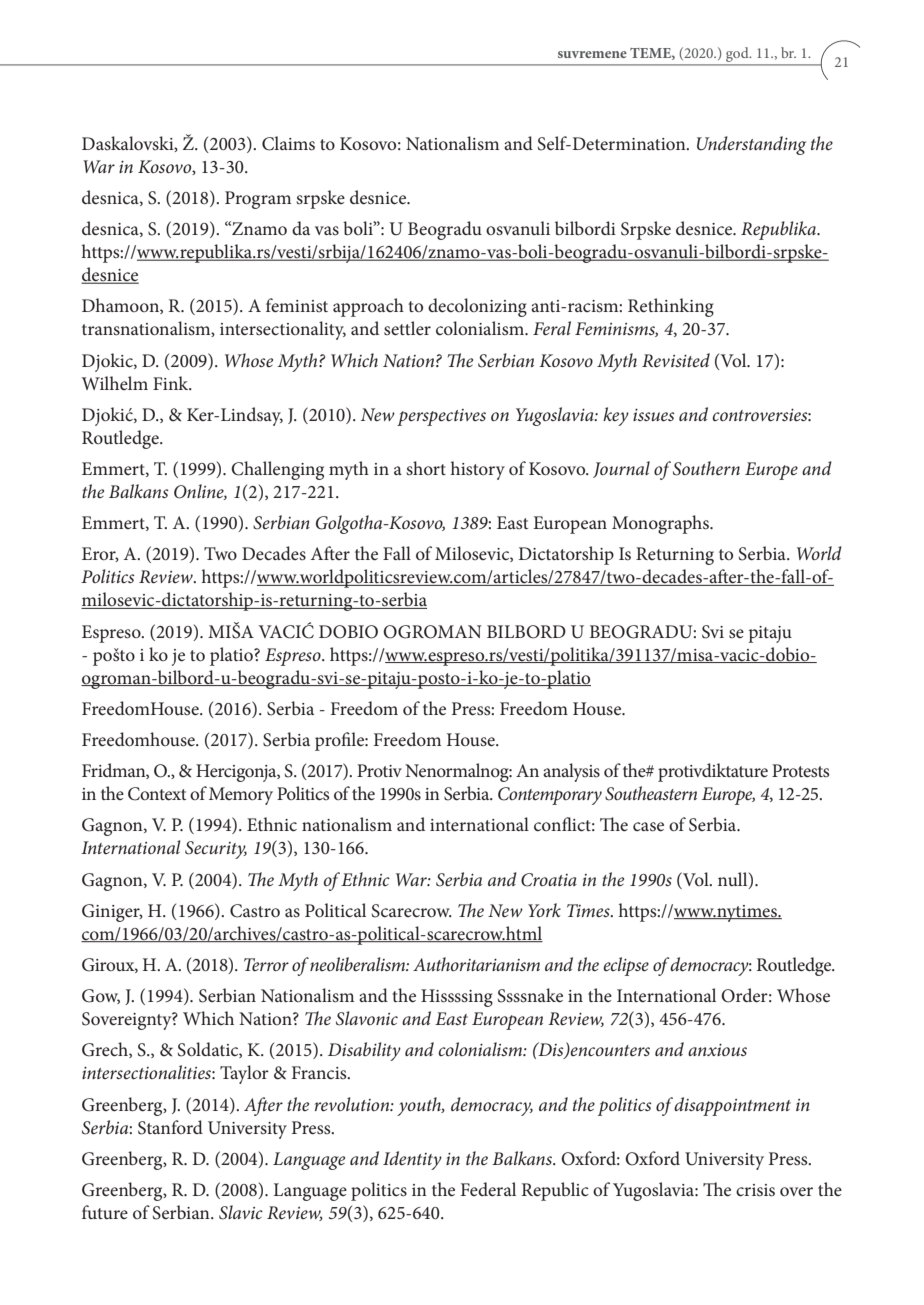  What do you see at coordinates (170, 1127) in the screenshot?
I see `Stanford` at bounding box center [170, 1127].
